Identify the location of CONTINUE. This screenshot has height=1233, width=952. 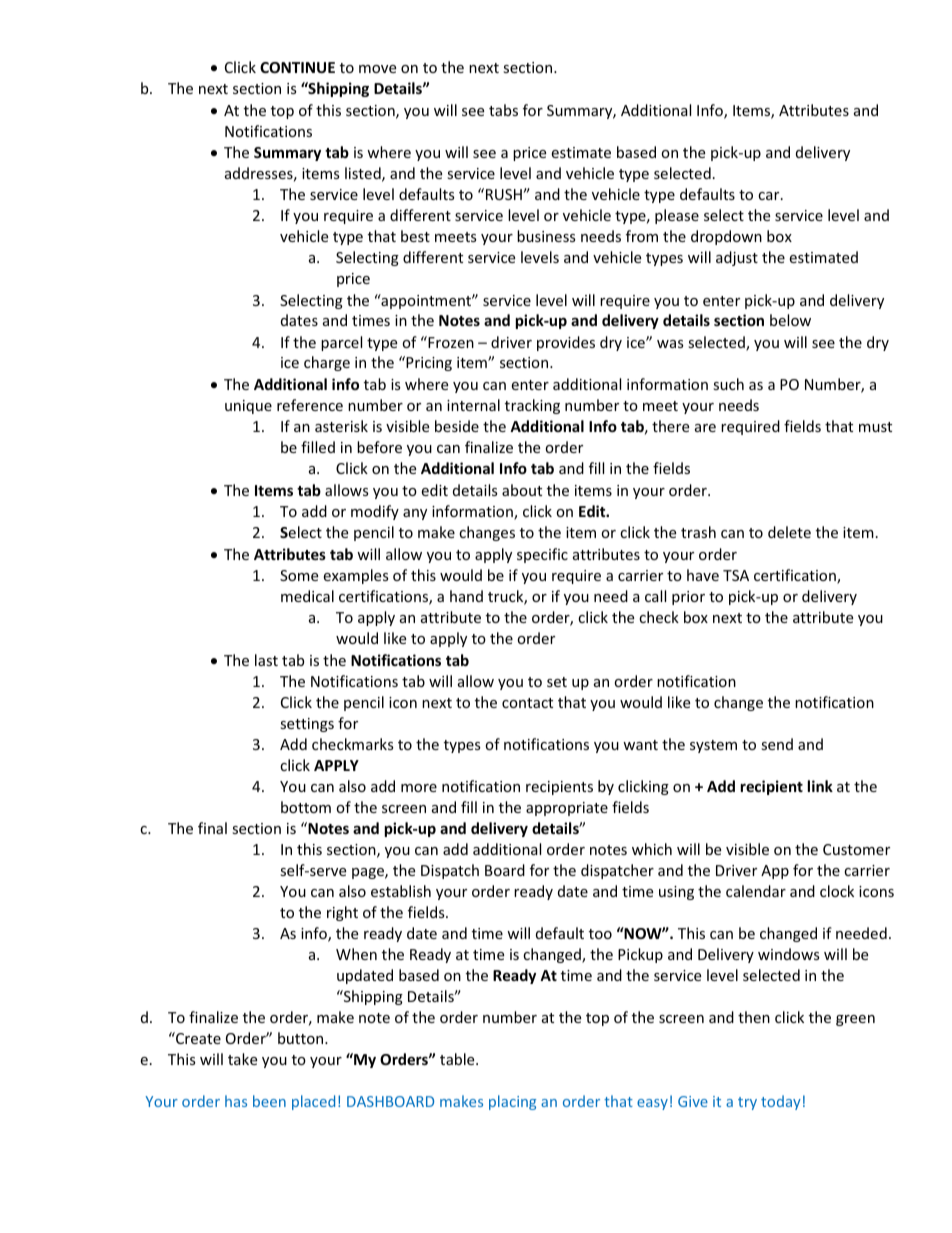
(297, 67).
